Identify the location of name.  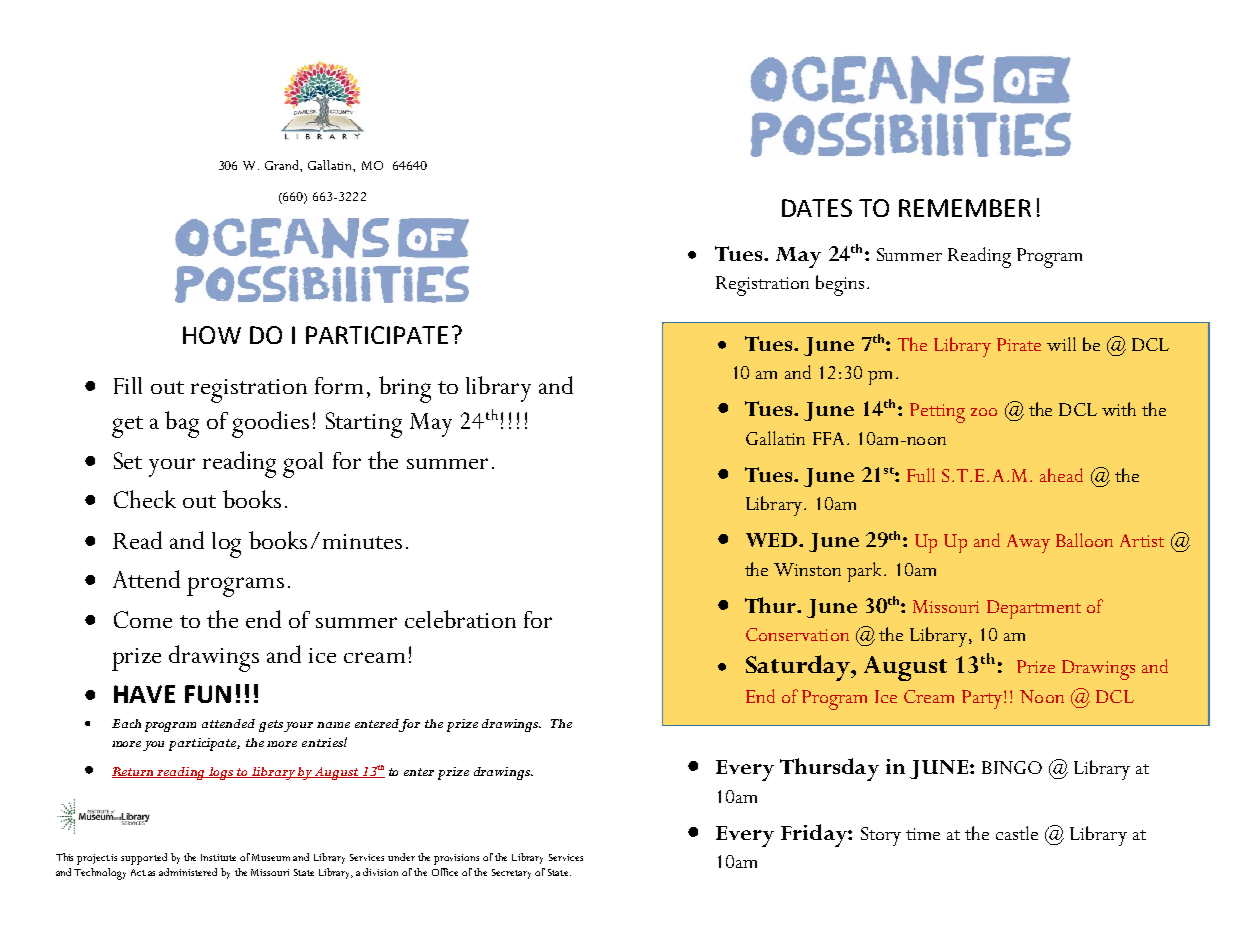
(333, 725).
